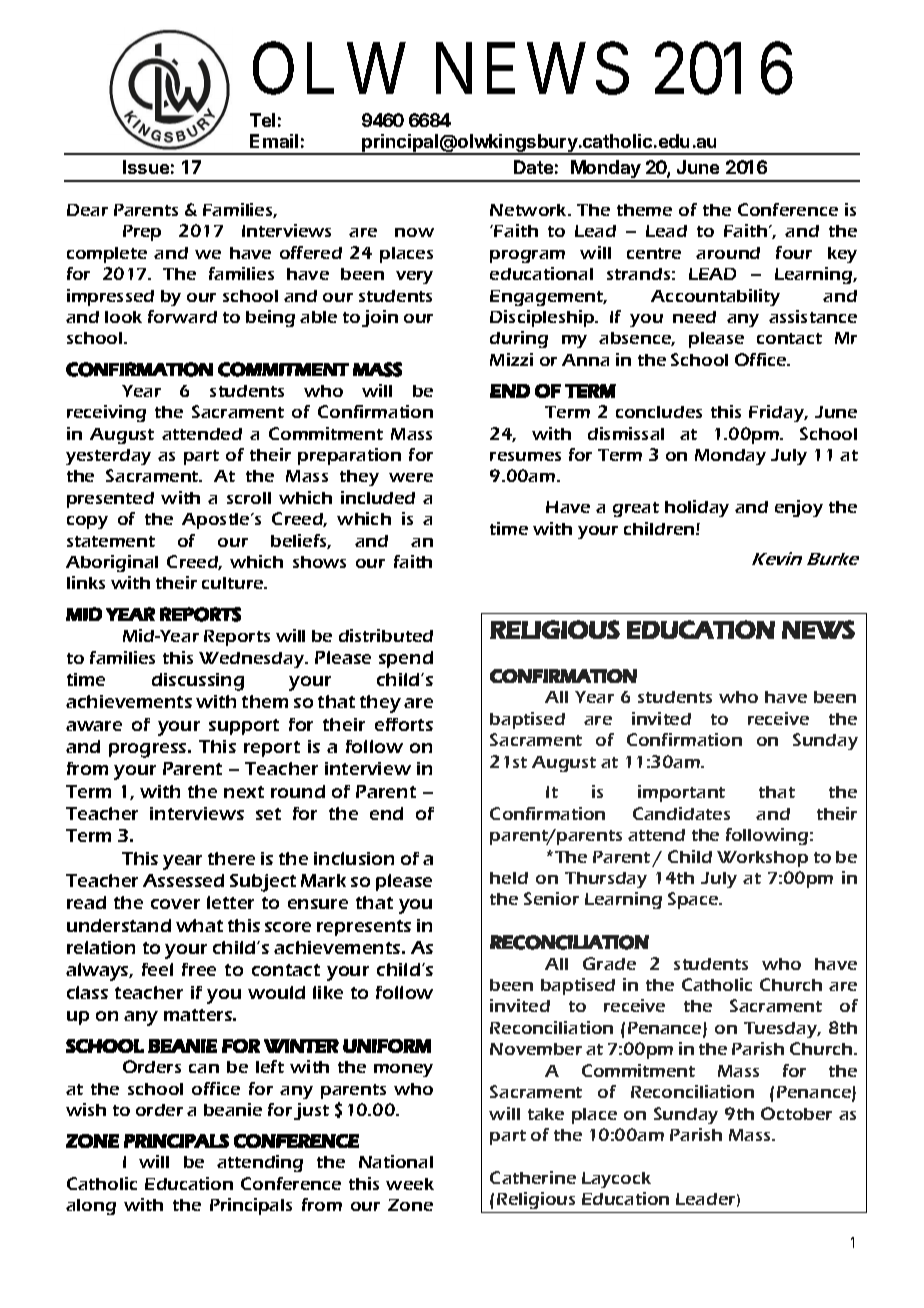 This page has width=924, height=1308. I want to click on presented, so click(110, 500).
